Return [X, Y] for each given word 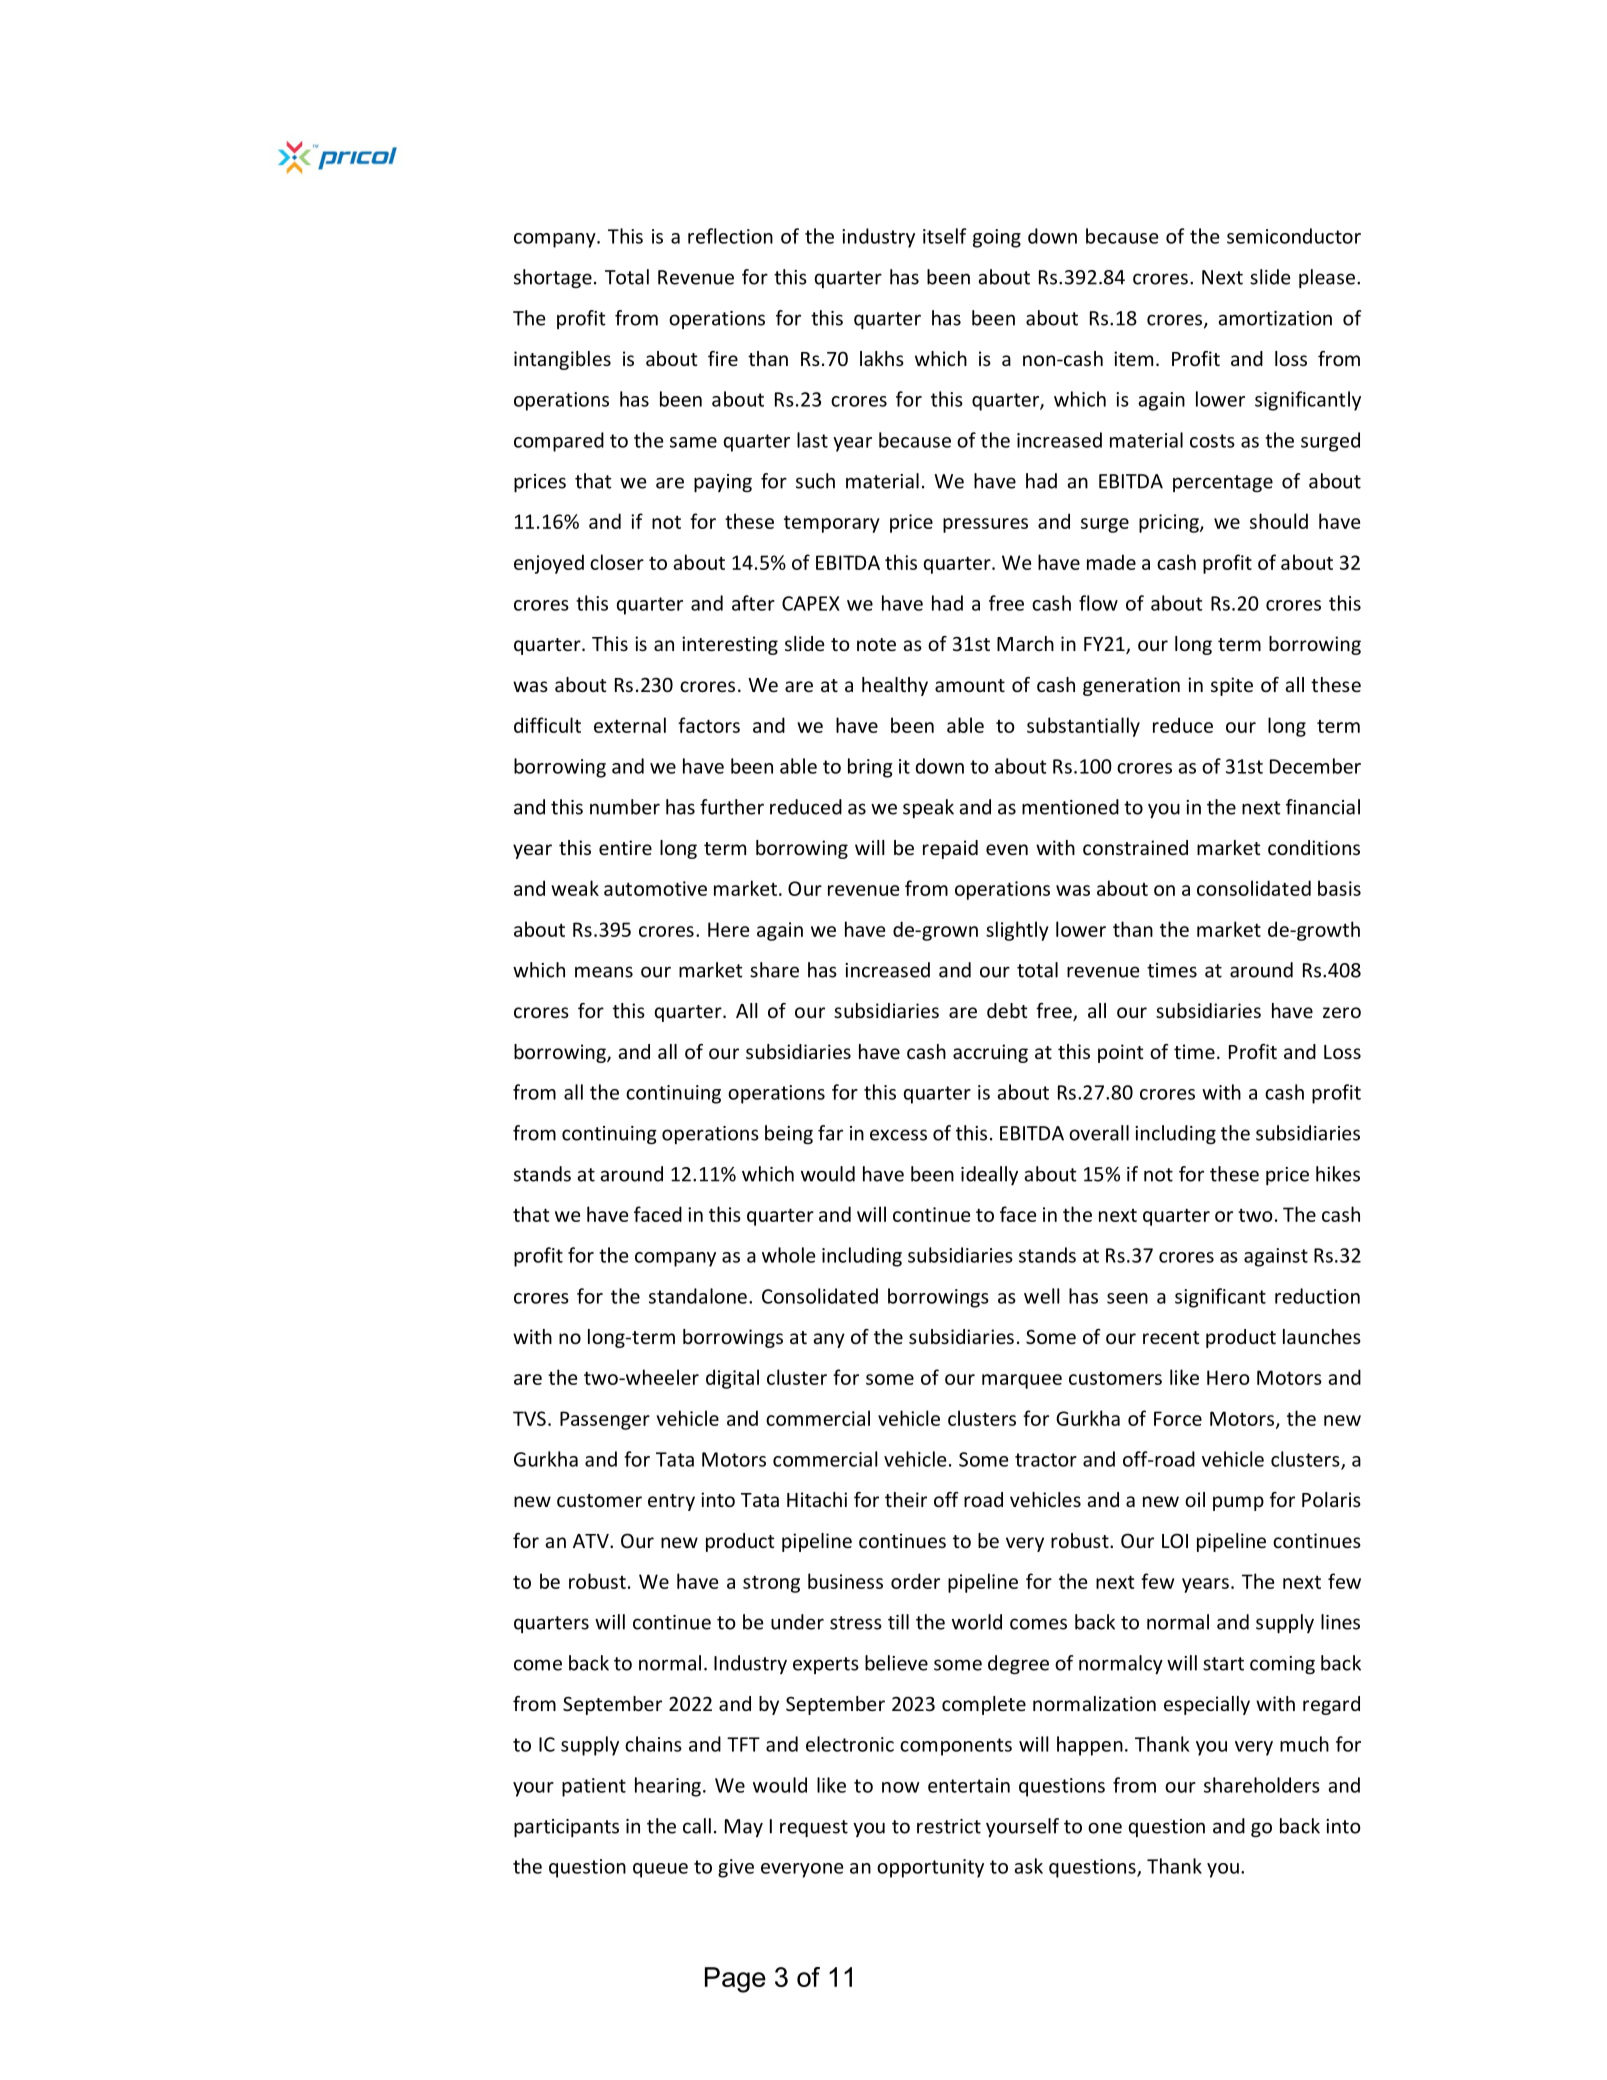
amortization [1275, 318]
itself [945, 236]
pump [1238, 1503]
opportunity [930, 1868]
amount [970, 685]
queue [660, 1870]
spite [1232, 686]
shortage [553, 278]
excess [898, 1135]
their [906, 1499]
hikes [1338, 1174]
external [630, 725]
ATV [592, 1541]
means [604, 972]
